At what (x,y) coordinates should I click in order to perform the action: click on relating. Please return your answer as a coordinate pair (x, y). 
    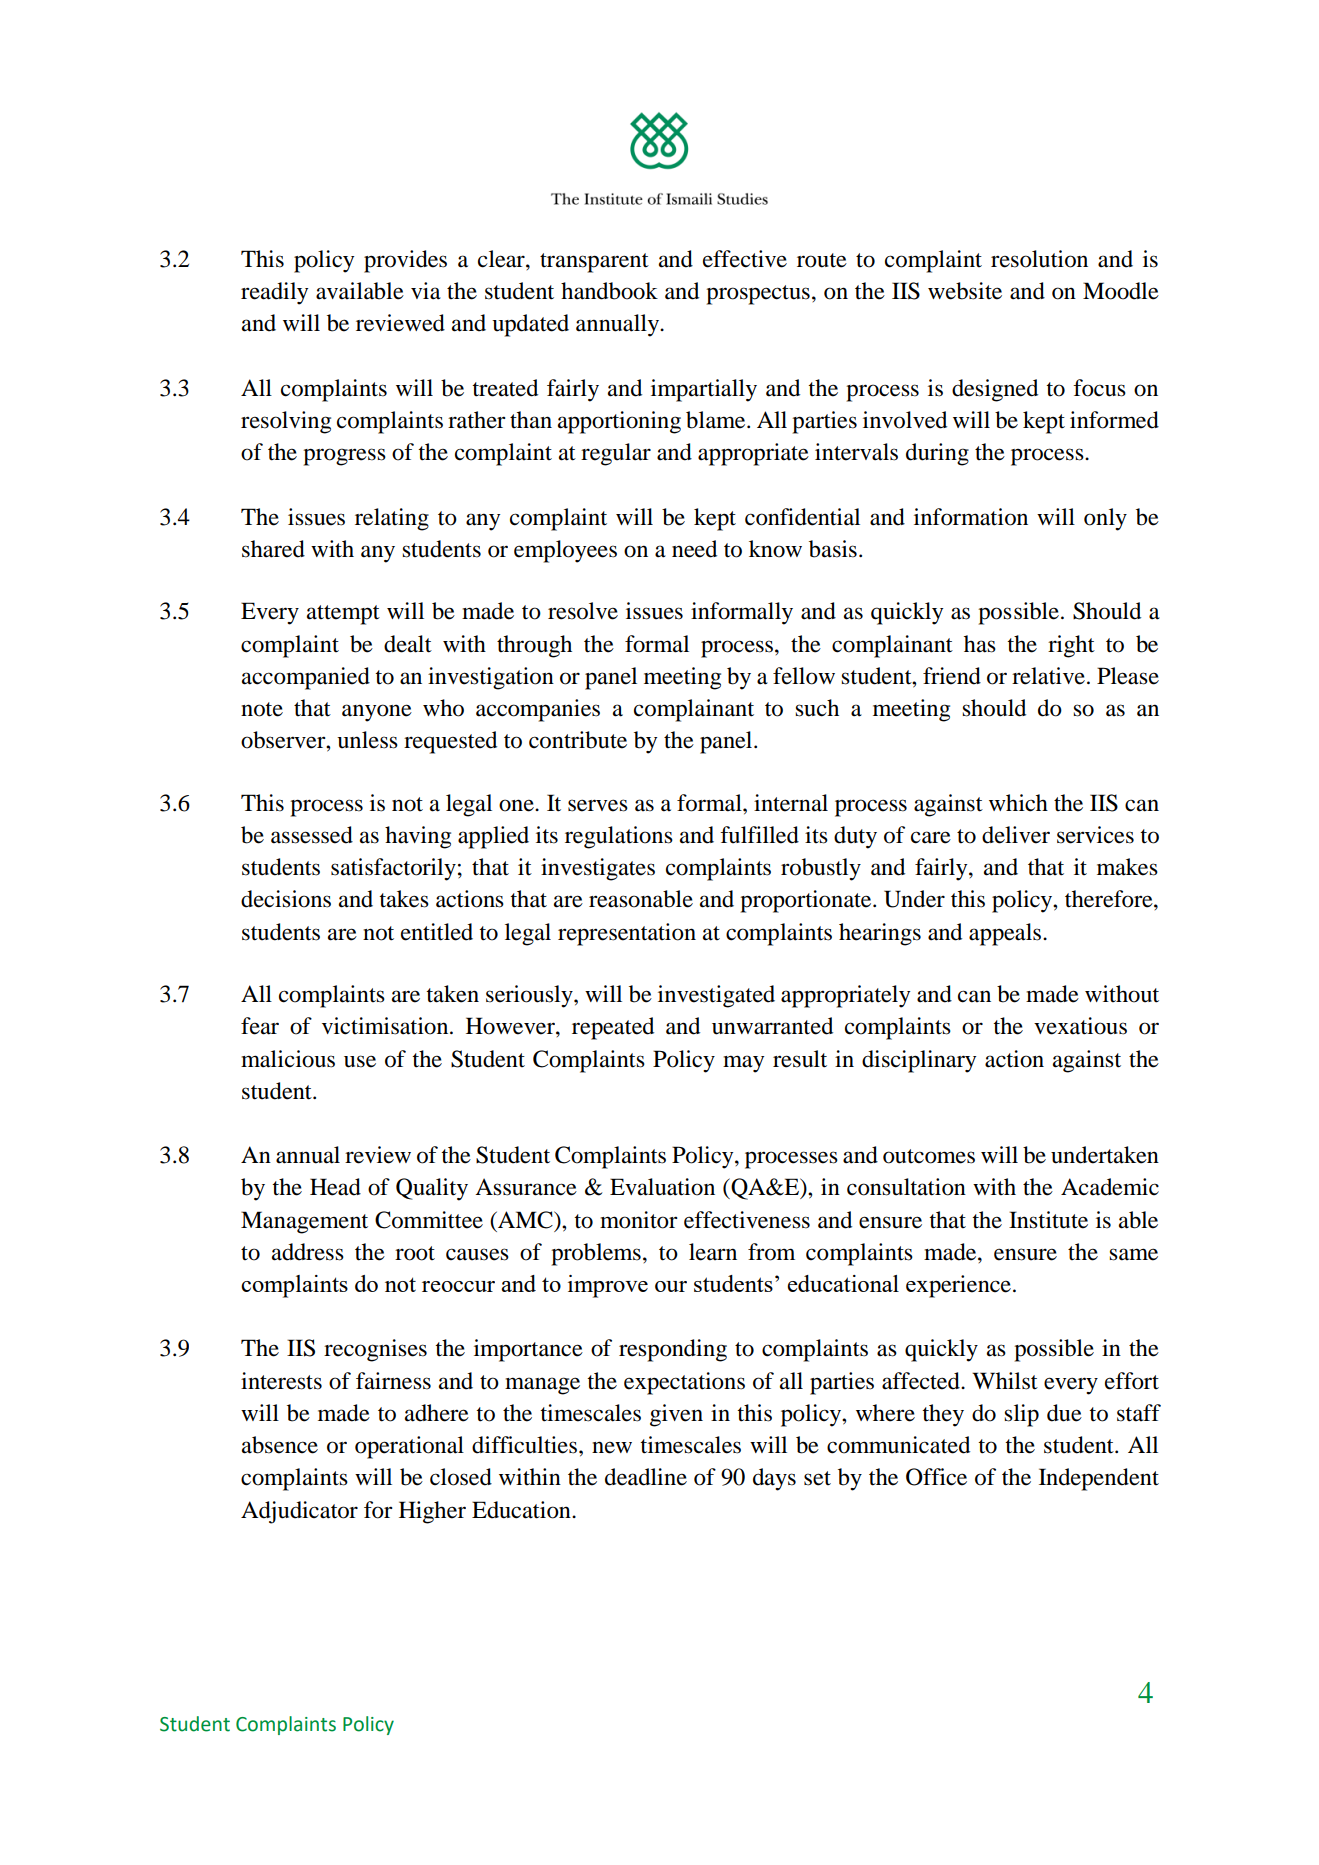
    Looking at the image, I should click on (392, 519).
